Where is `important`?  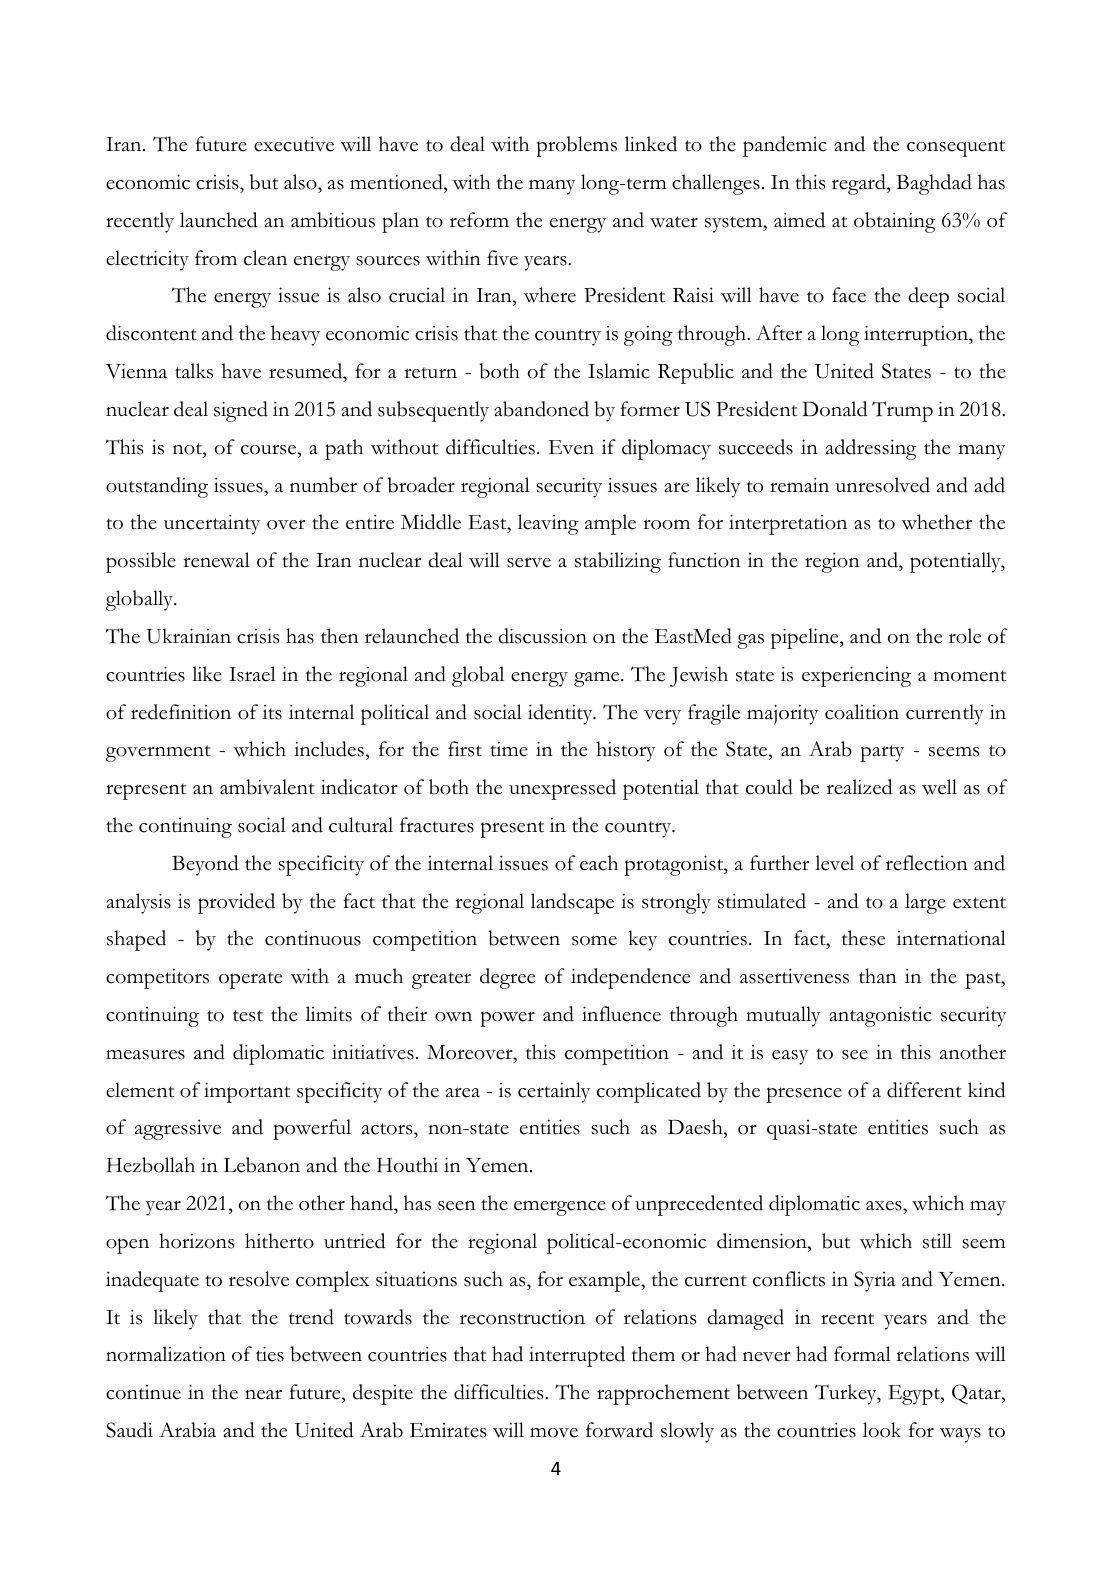
important is located at coordinates (247, 1092).
